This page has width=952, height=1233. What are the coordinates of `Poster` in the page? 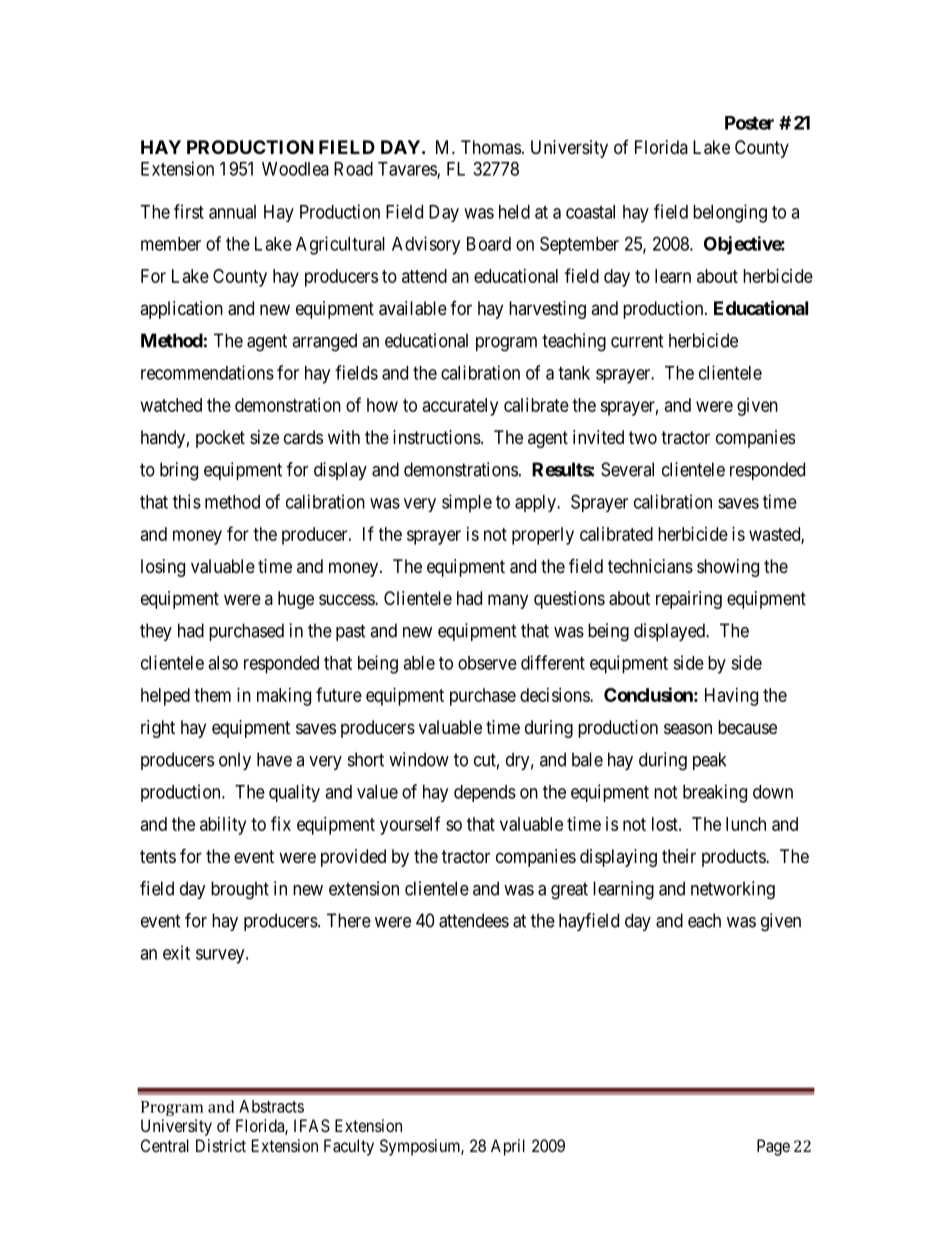 It's located at (749, 123).
